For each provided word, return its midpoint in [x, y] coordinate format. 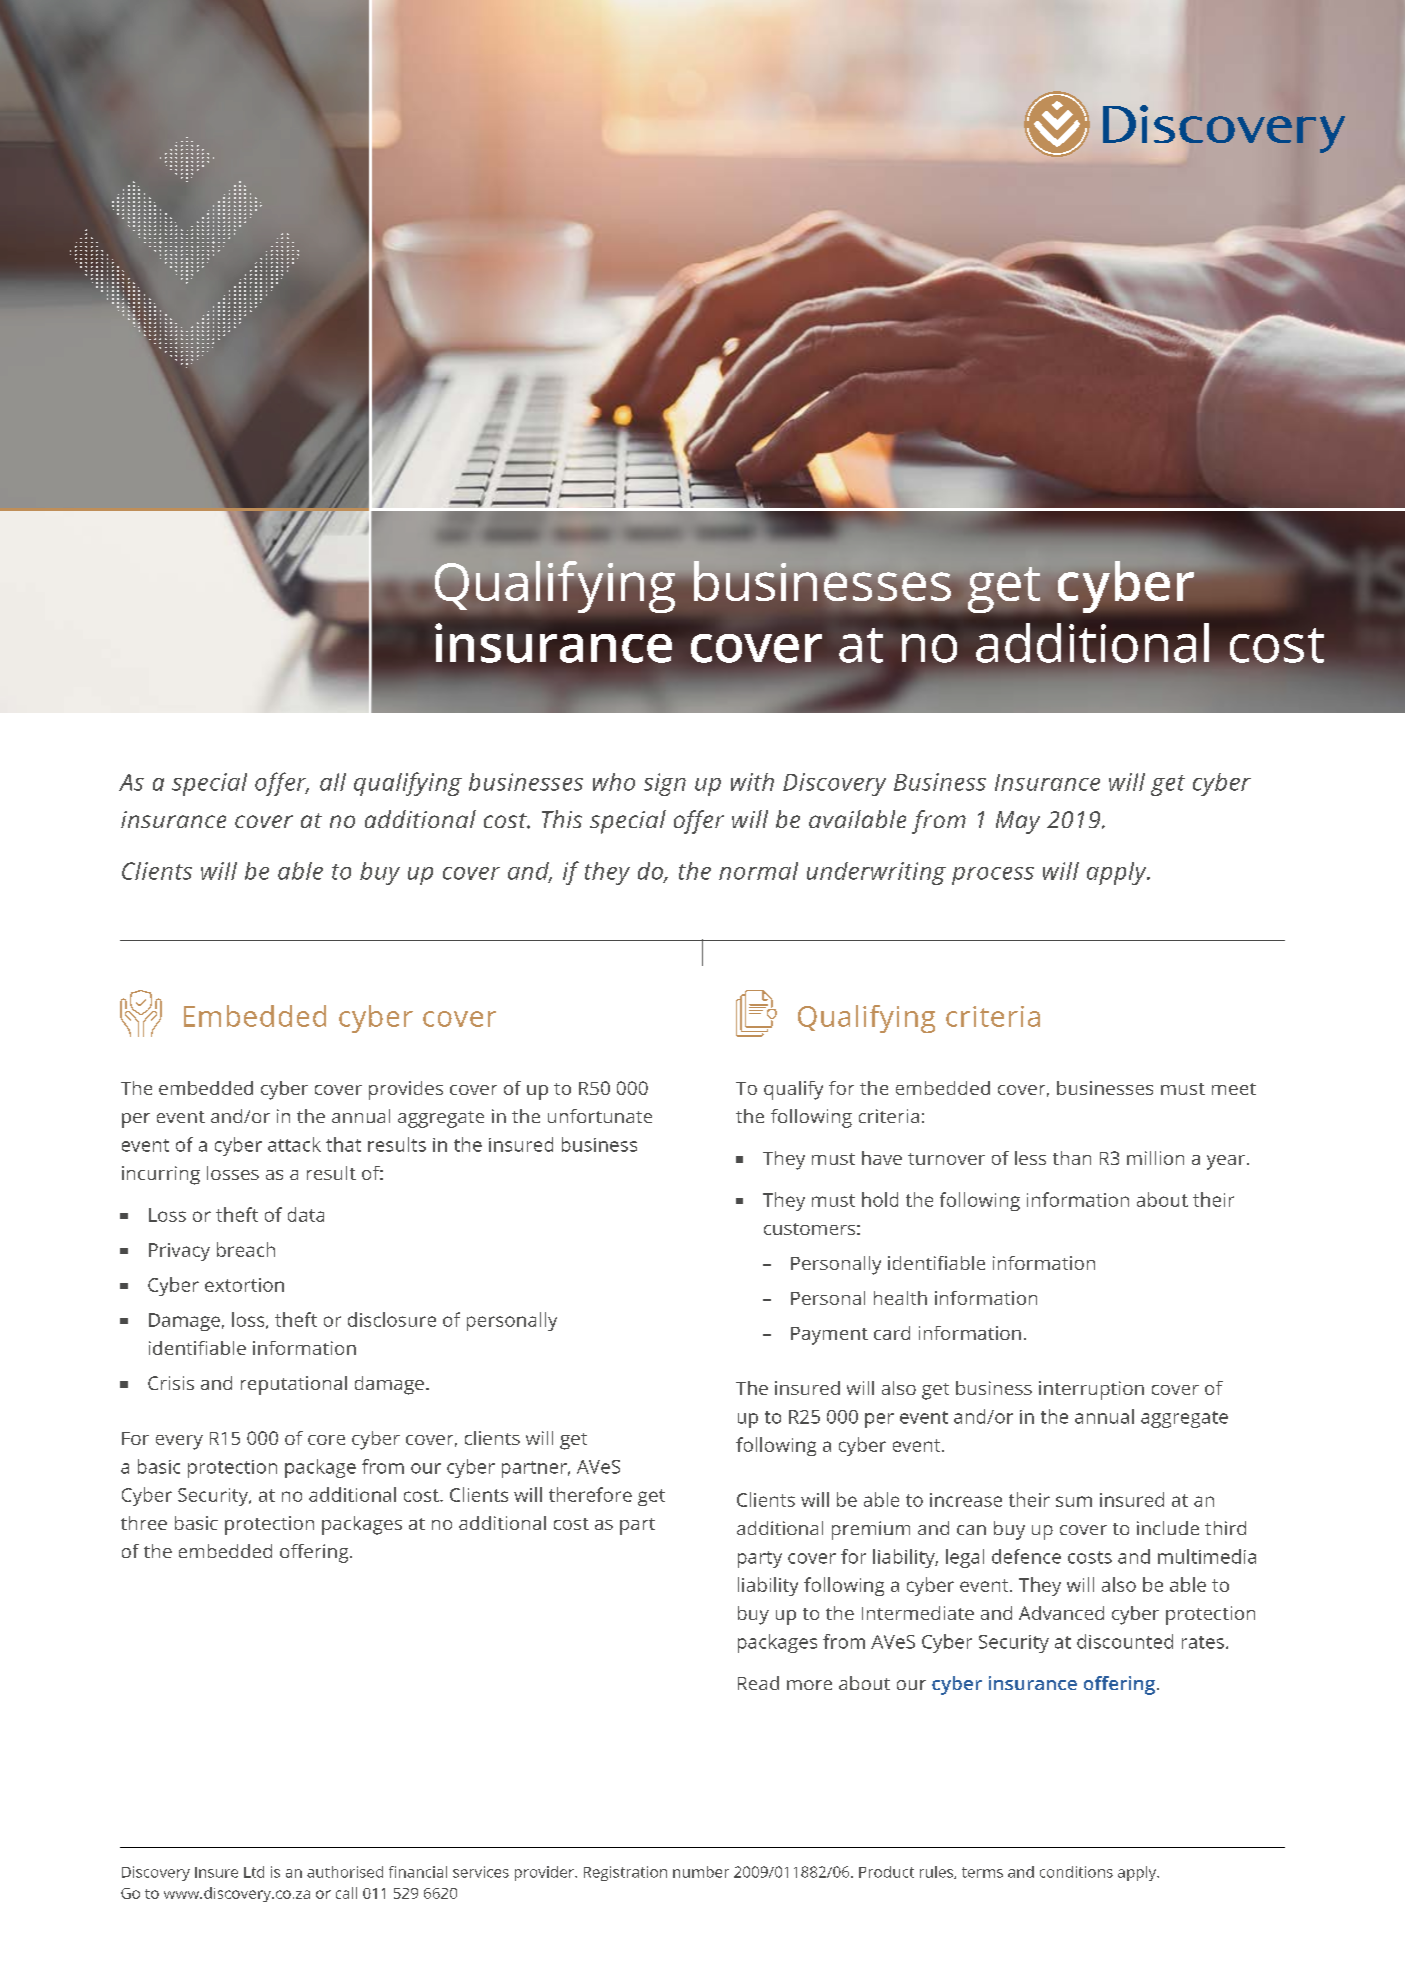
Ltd [254, 1872]
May [1018, 822]
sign [665, 784]
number [701, 1872]
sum [1074, 1501]
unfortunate [600, 1116]
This [562, 819]
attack [294, 1144]
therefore [590, 1494]
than [1072, 1158]
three [144, 1523]
